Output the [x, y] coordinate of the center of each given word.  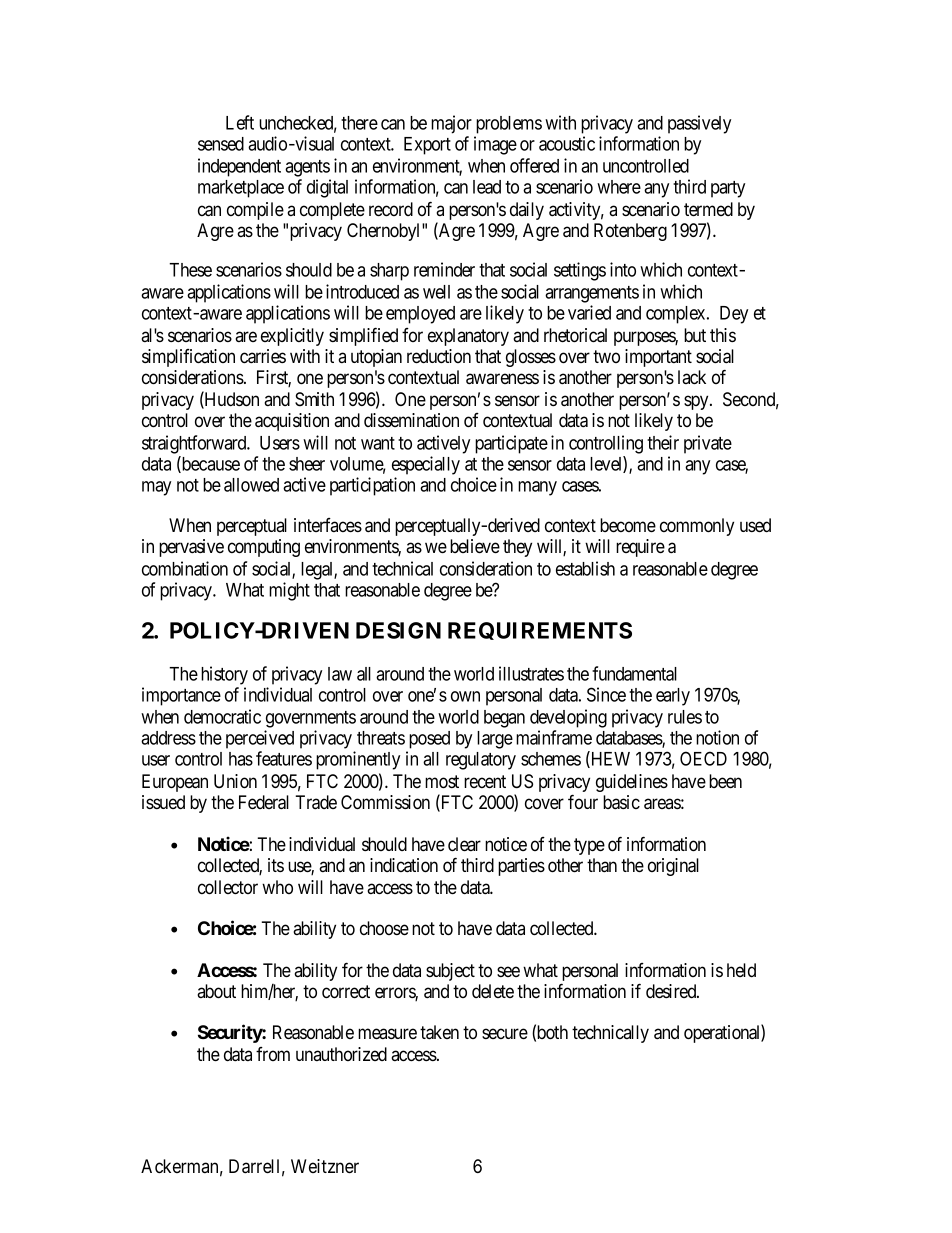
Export [427, 146]
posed [429, 740]
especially [426, 465]
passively [699, 124]
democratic [222, 716]
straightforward [195, 444]
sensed [221, 144]
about [216, 991]
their [663, 442]
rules [685, 717]
